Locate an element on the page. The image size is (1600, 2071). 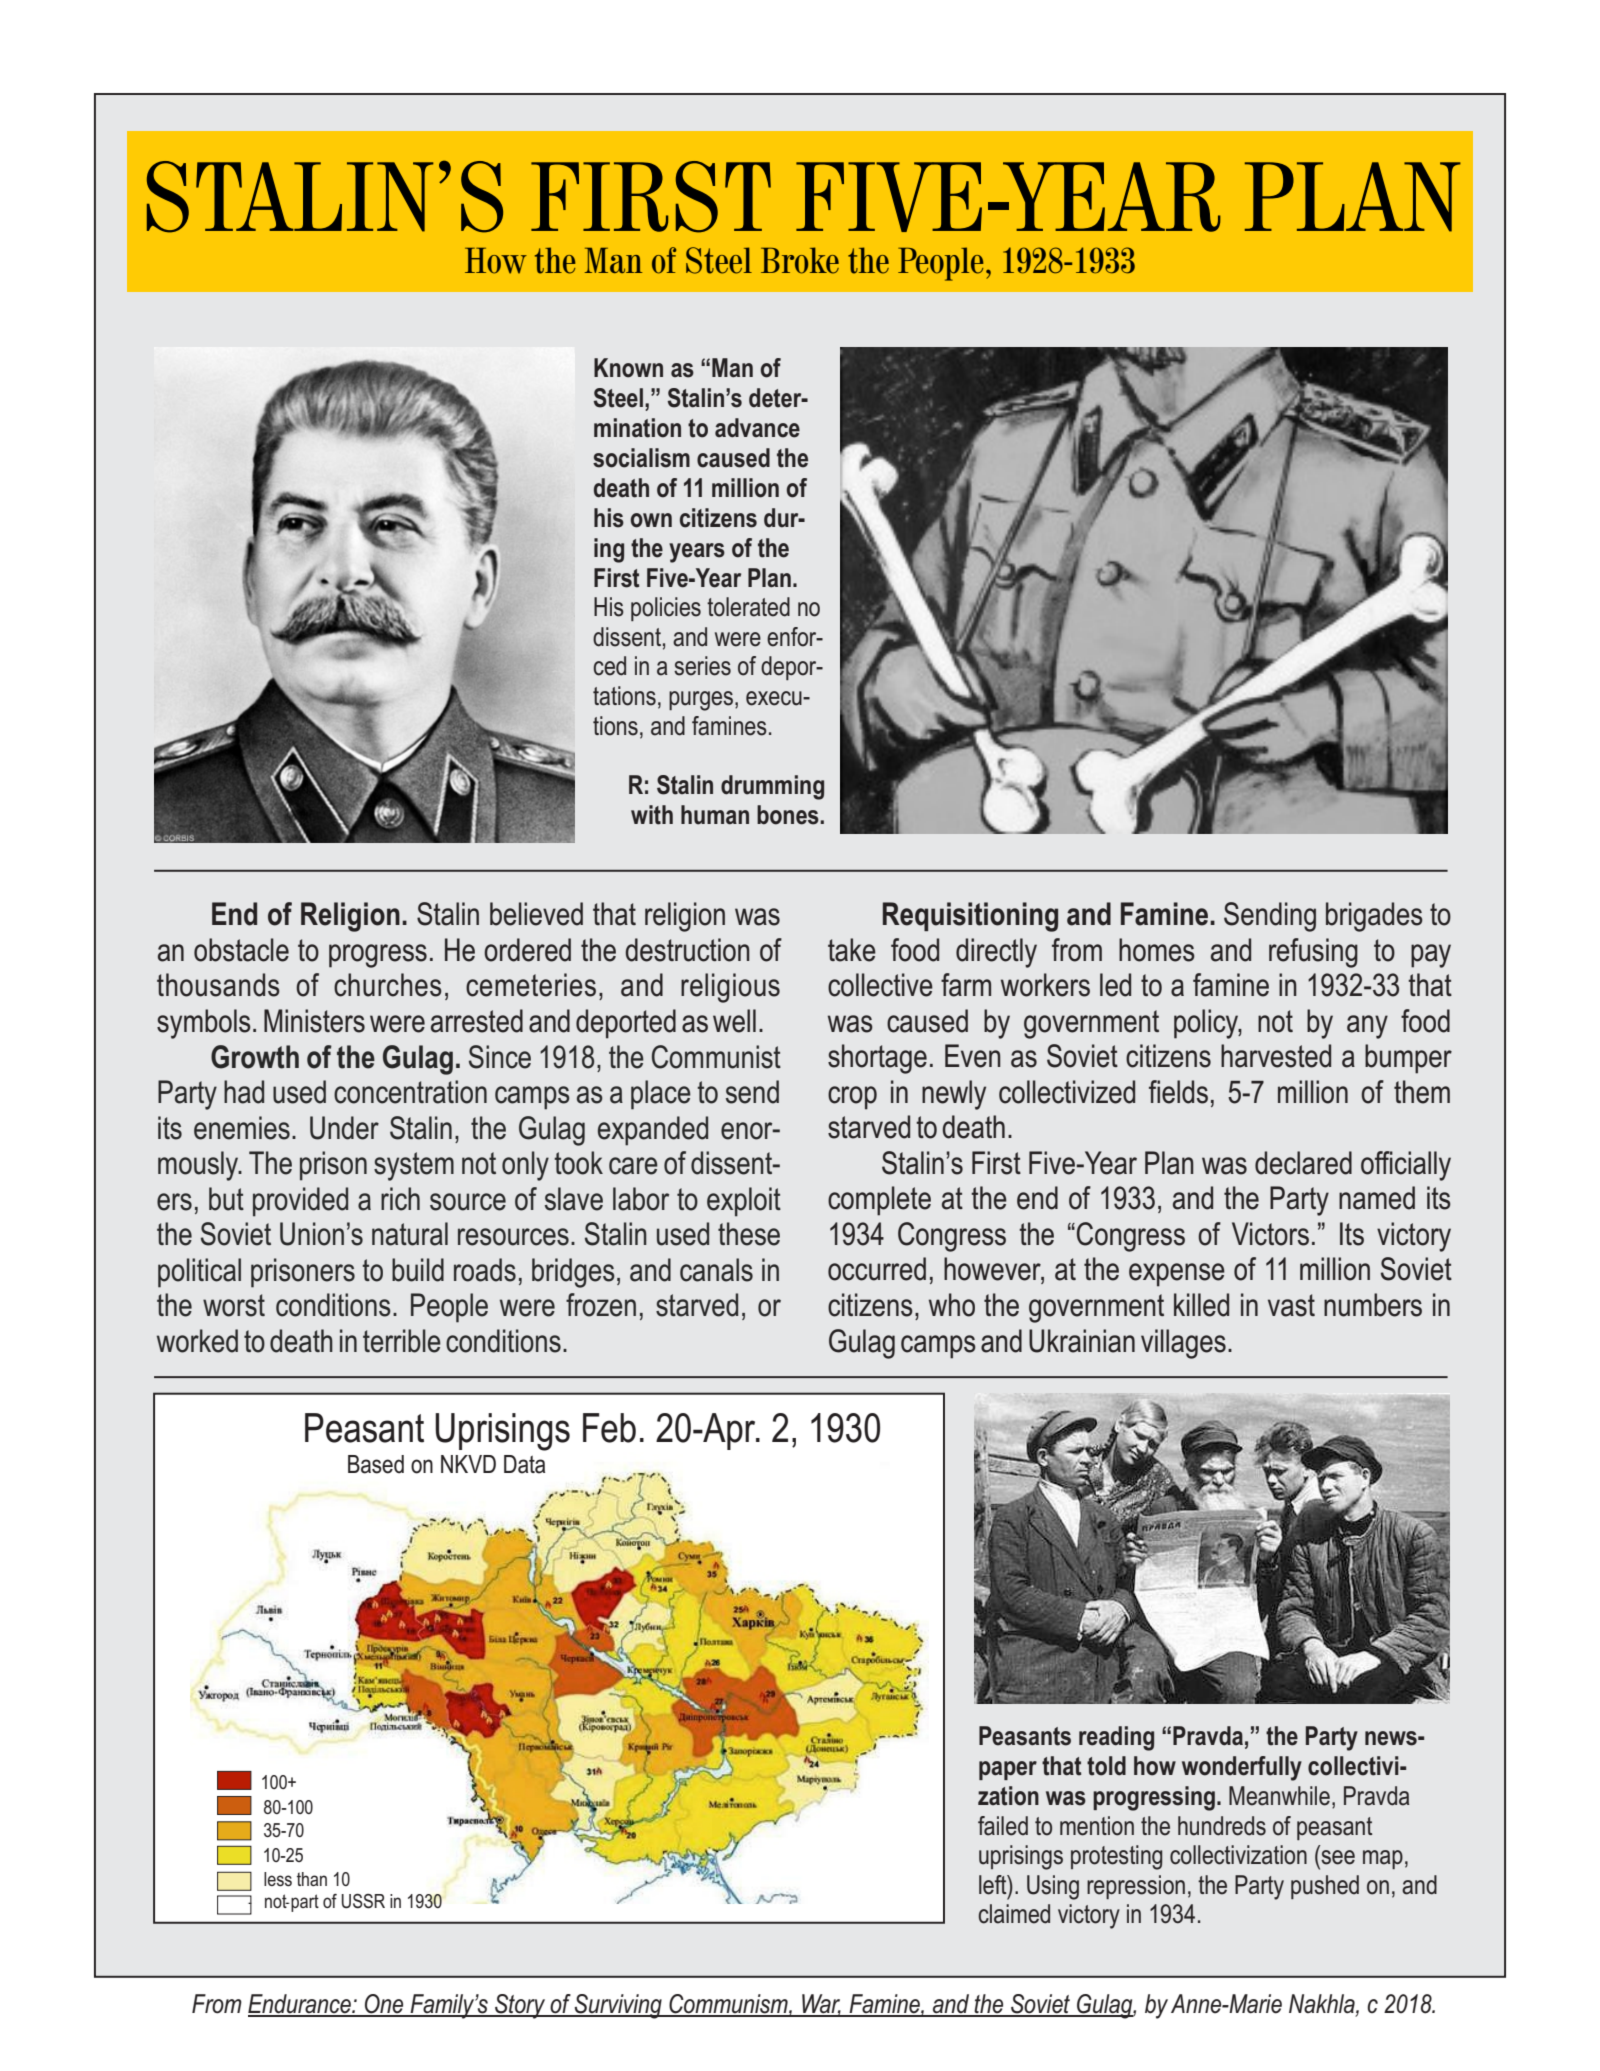
Known is located at coordinates (628, 368).
